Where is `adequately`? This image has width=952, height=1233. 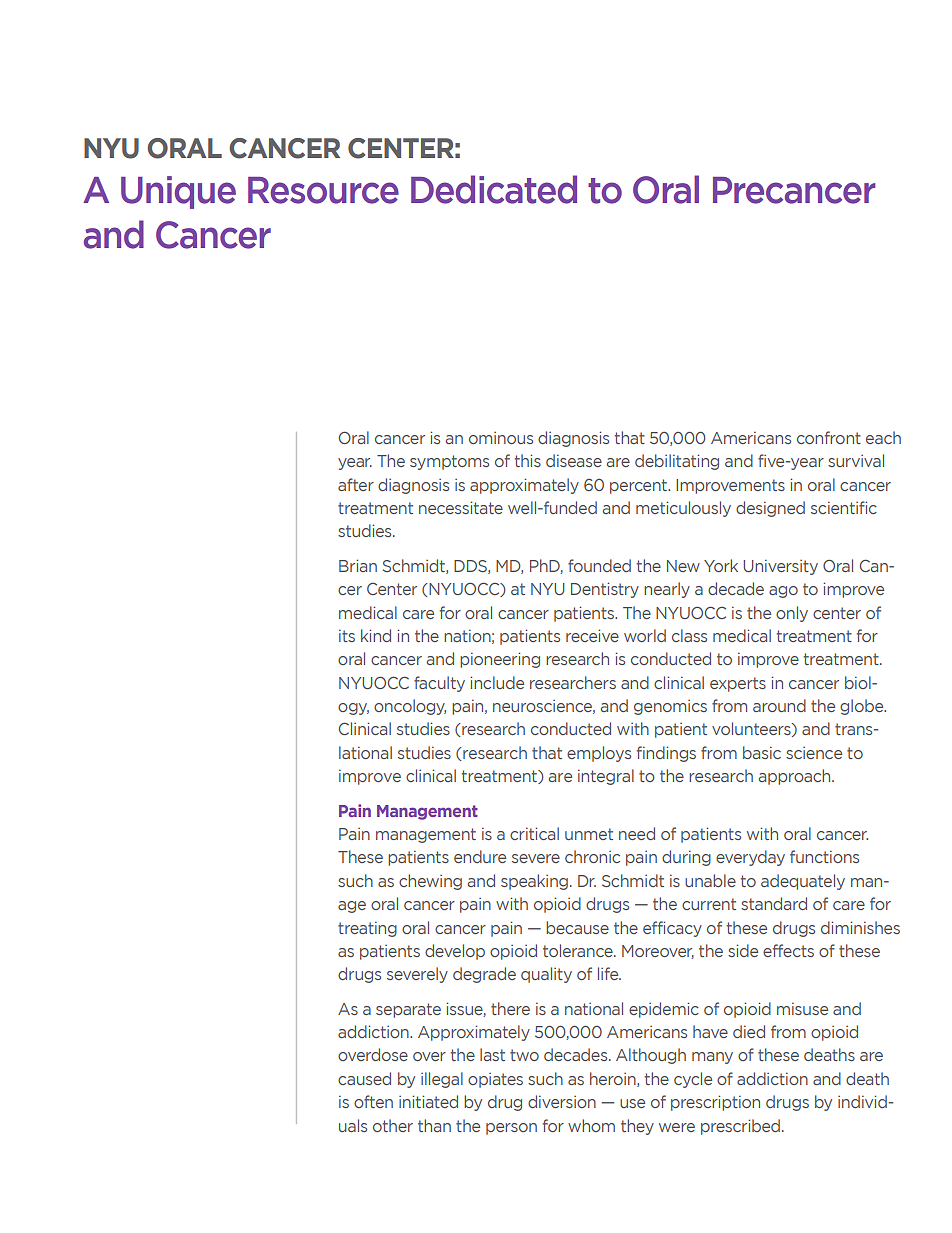 adequately is located at coordinates (803, 882).
